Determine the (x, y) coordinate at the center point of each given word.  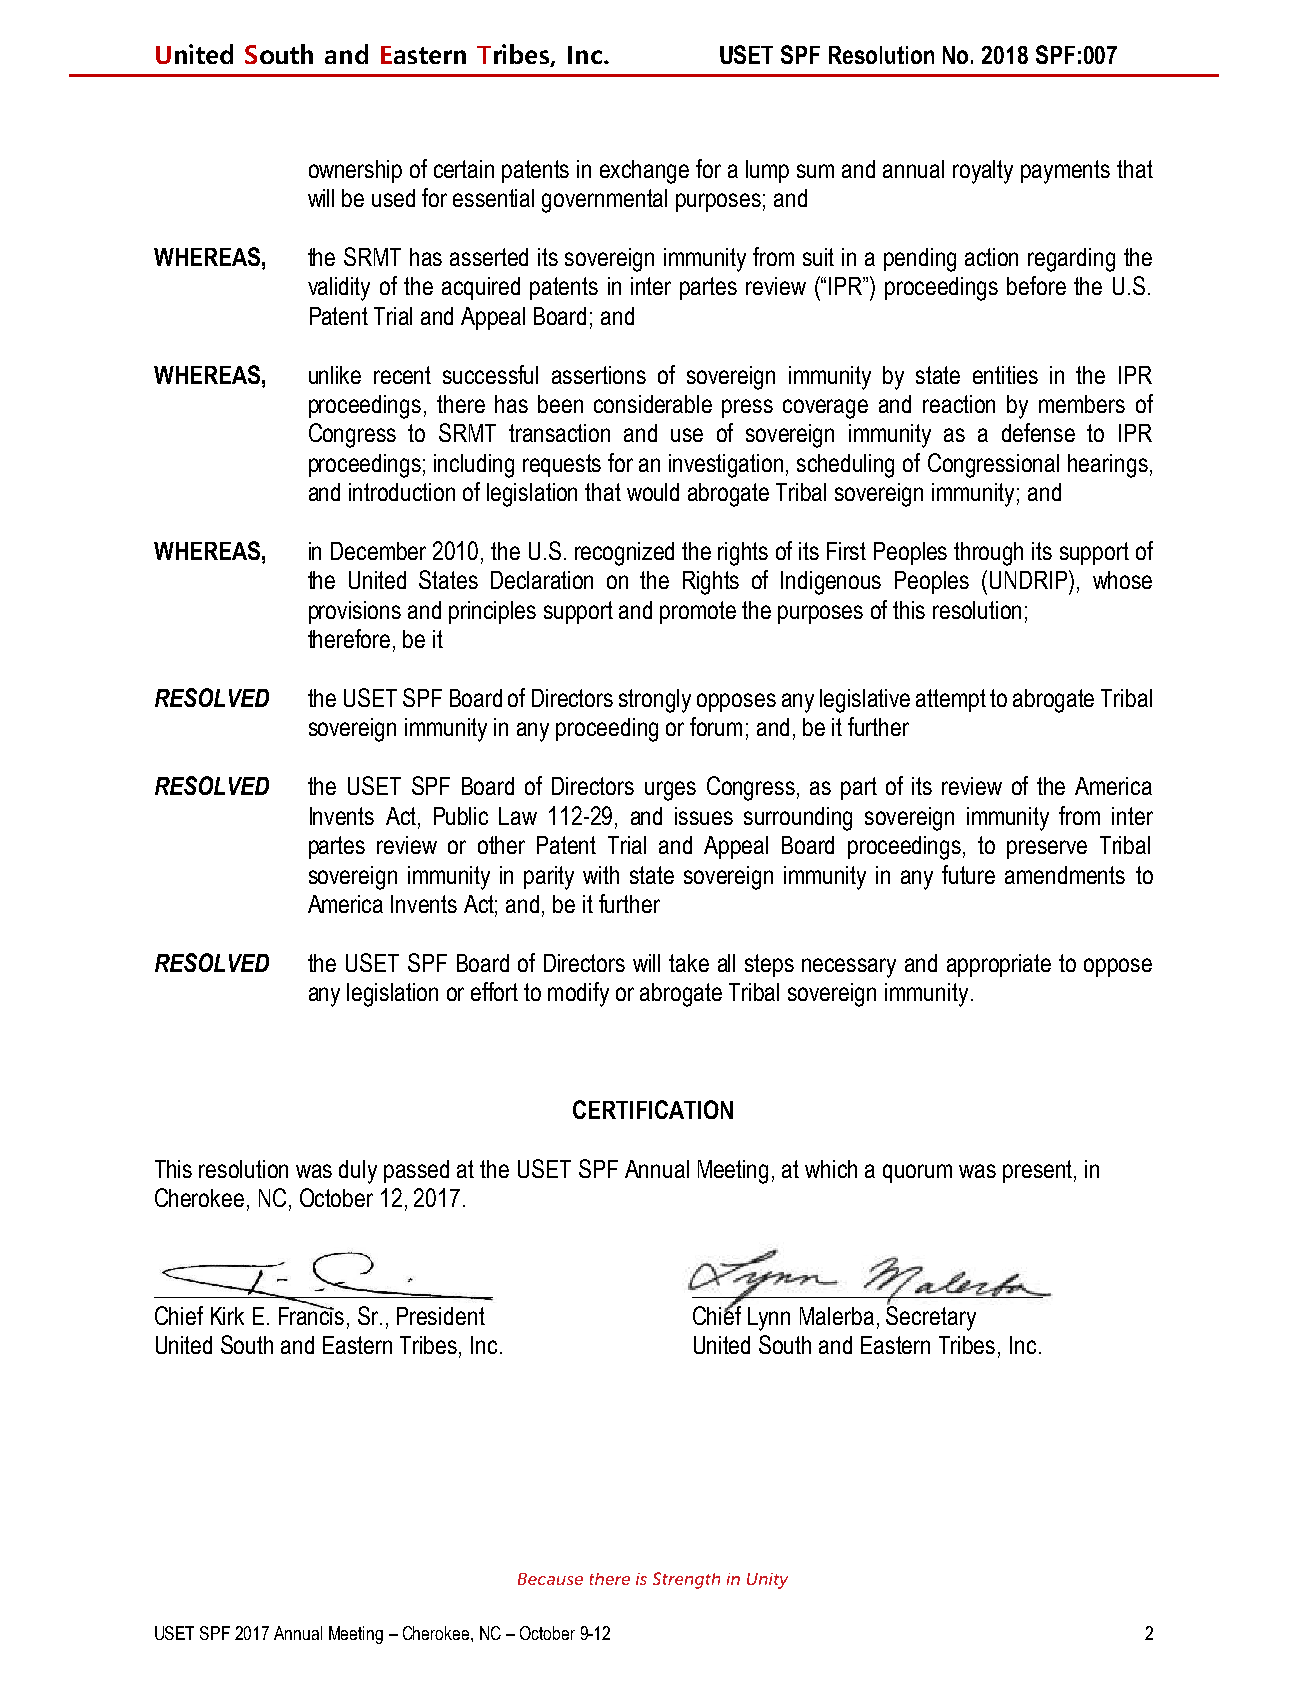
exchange (644, 172)
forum (716, 726)
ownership (355, 171)
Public (461, 816)
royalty (983, 172)
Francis (311, 1314)
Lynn (769, 1319)
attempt (951, 700)
